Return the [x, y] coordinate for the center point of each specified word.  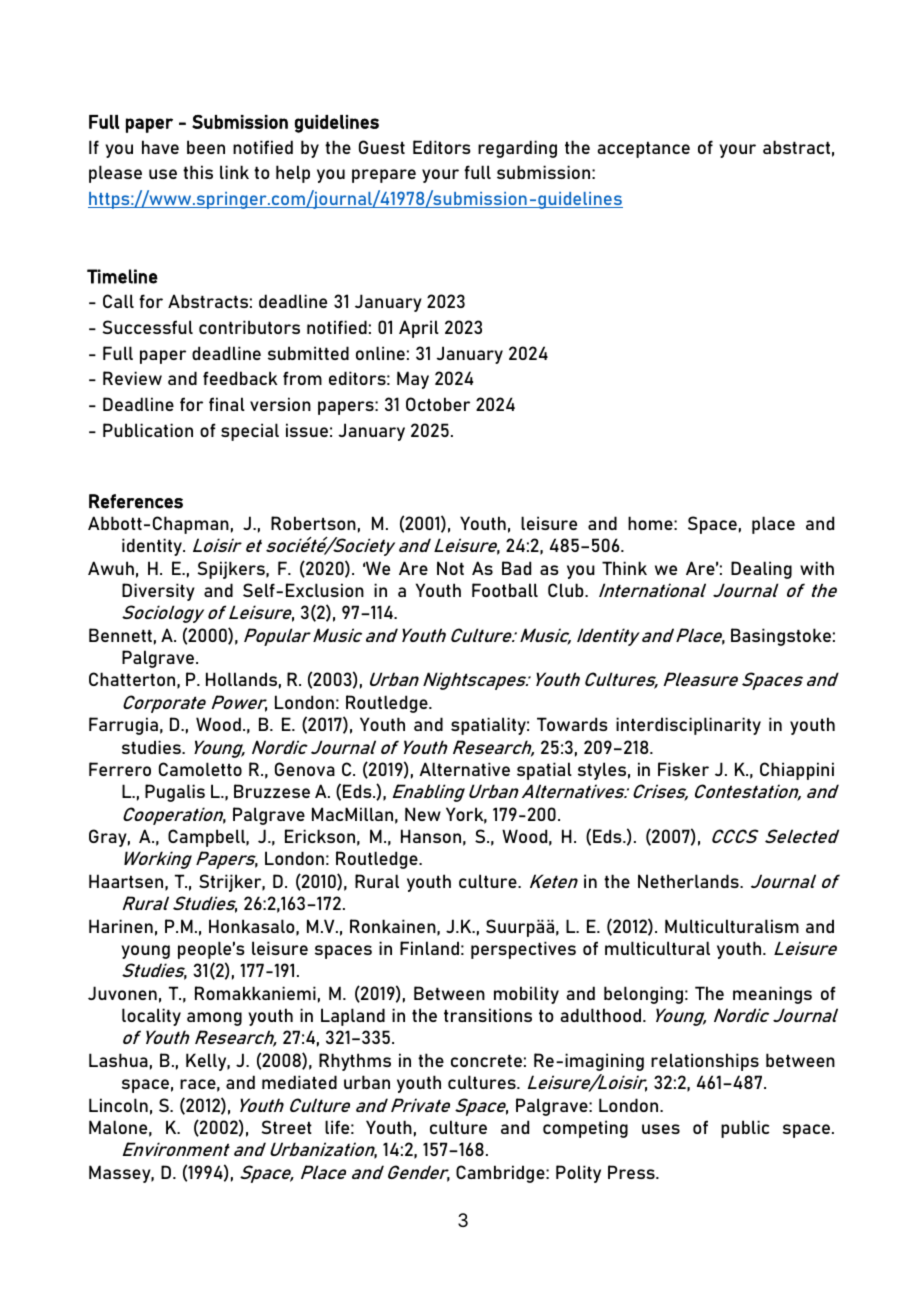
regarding [517, 149]
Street [287, 1127]
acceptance [643, 149]
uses [661, 1129]
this [198, 172]
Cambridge [501, 1174]
